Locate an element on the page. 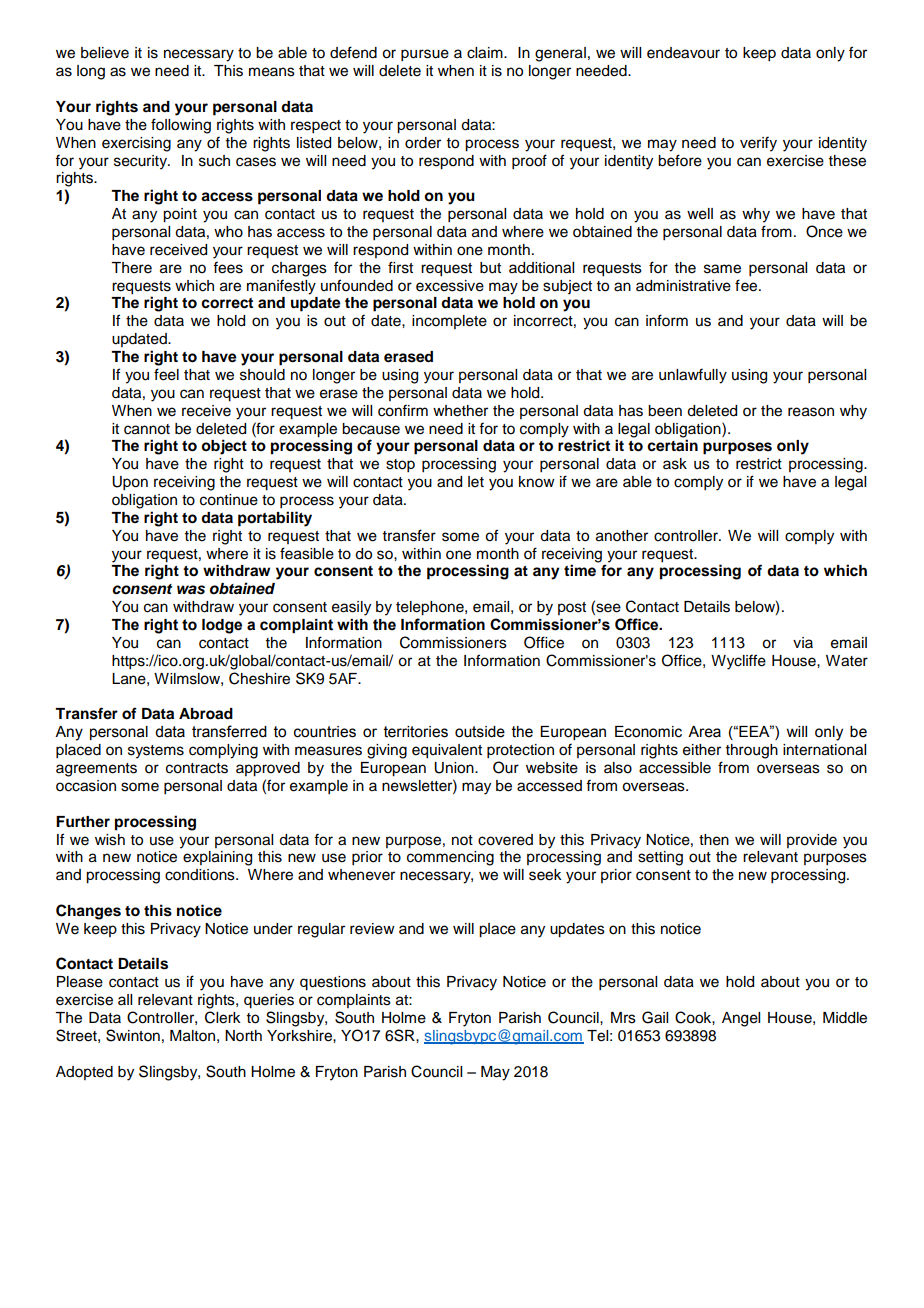 The height and width of the image is (1308, 924). same is located at coordinates (722, 269).
